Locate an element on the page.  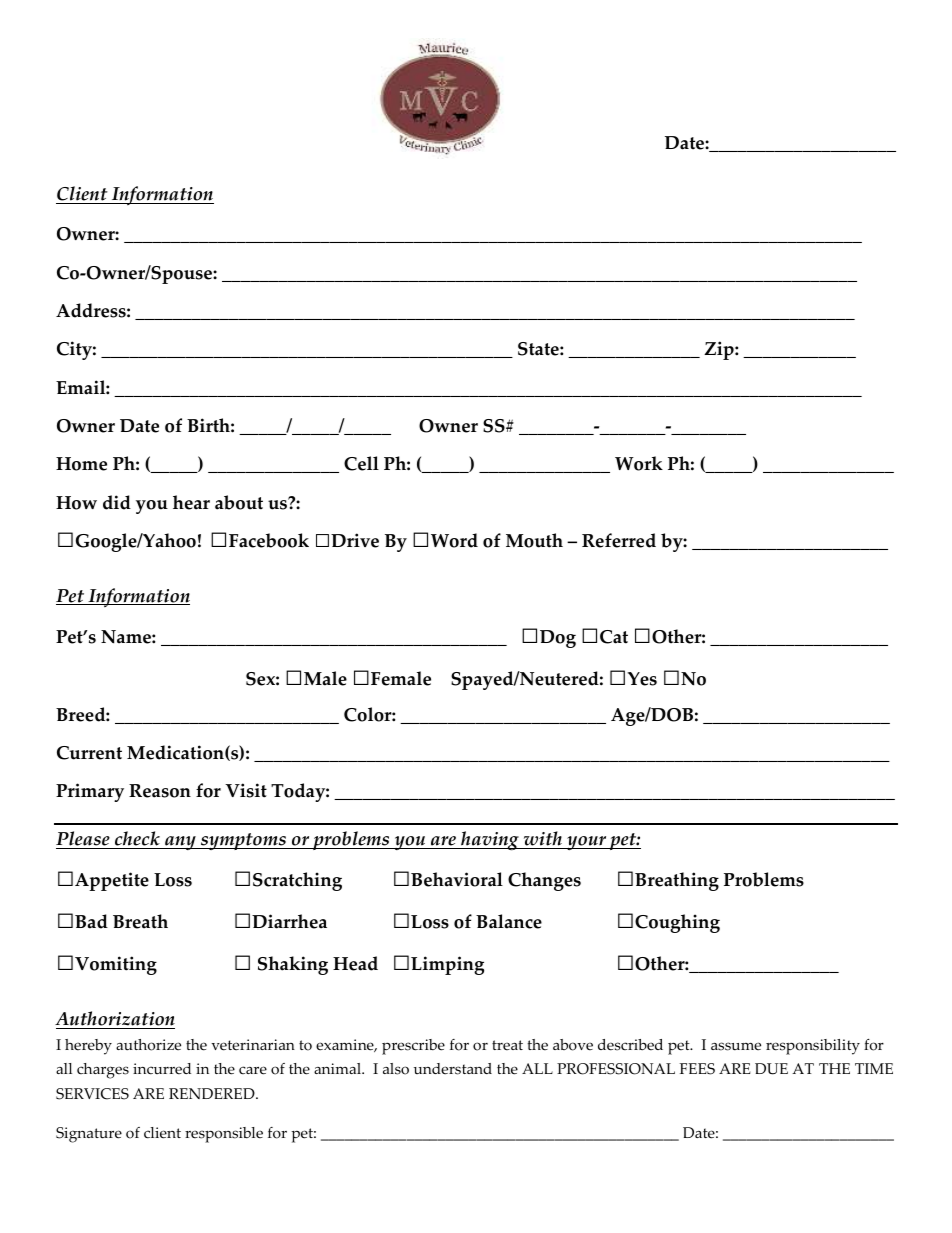
having is located at coordinates (490, 841).
